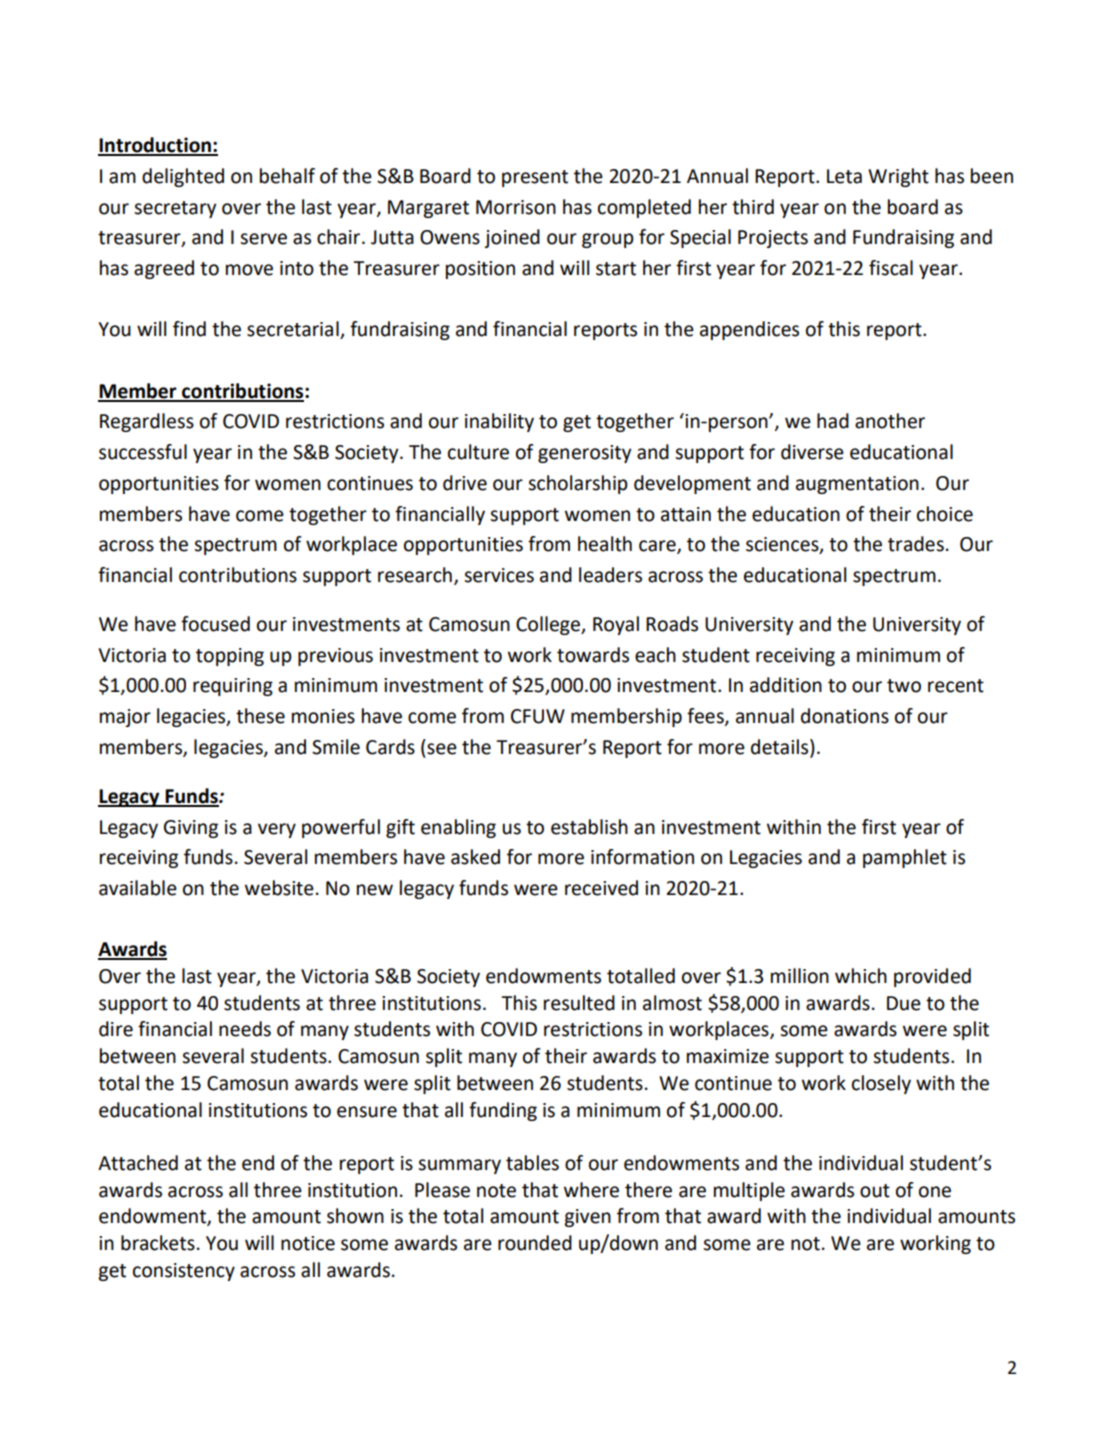 The height and width of the page is (1444, 1116). I want to click on consistency, so click(184, 1272).
